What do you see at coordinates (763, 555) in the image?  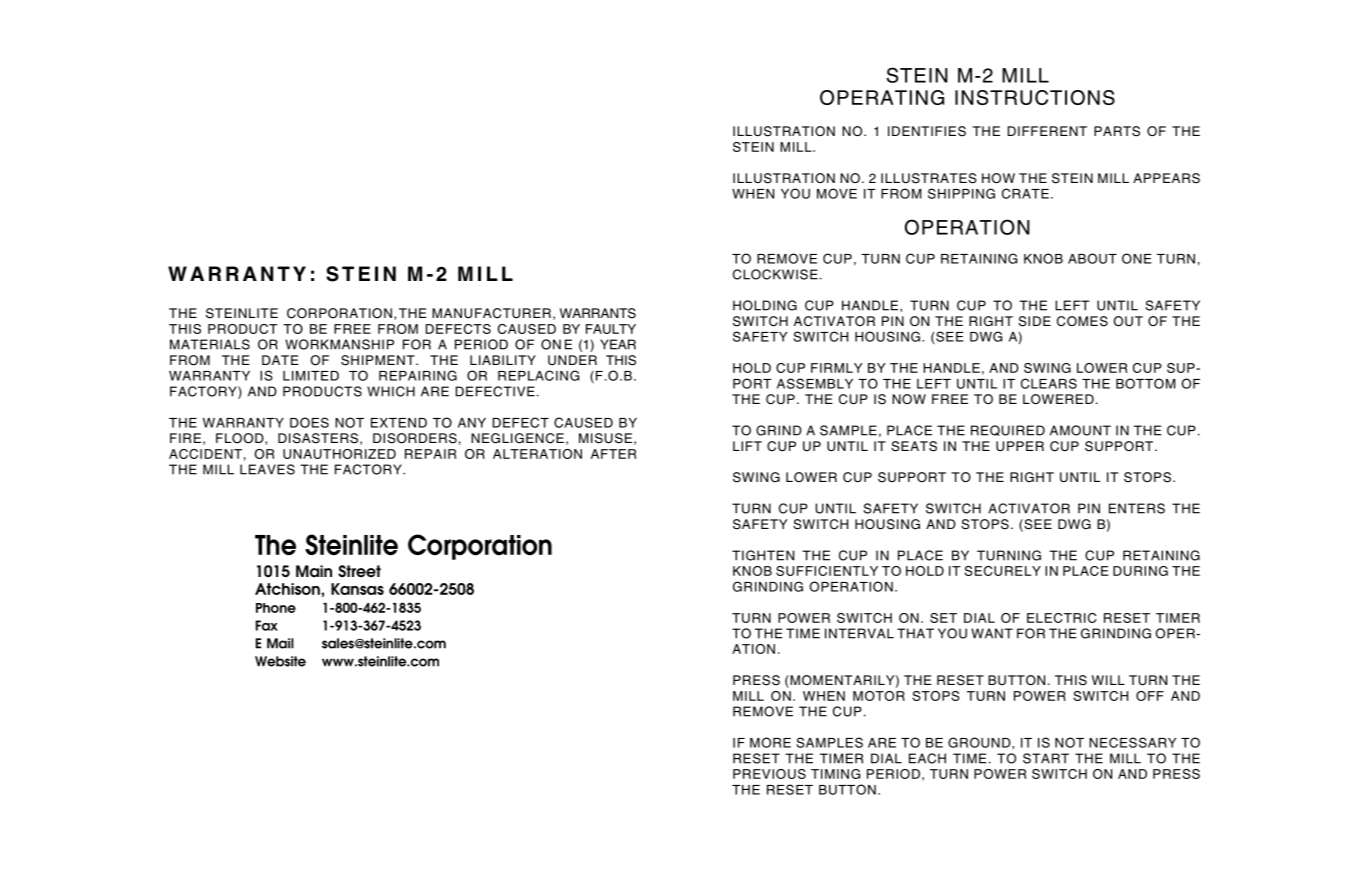 I see `TIGHTEN` at bounding box center [763, 555].
